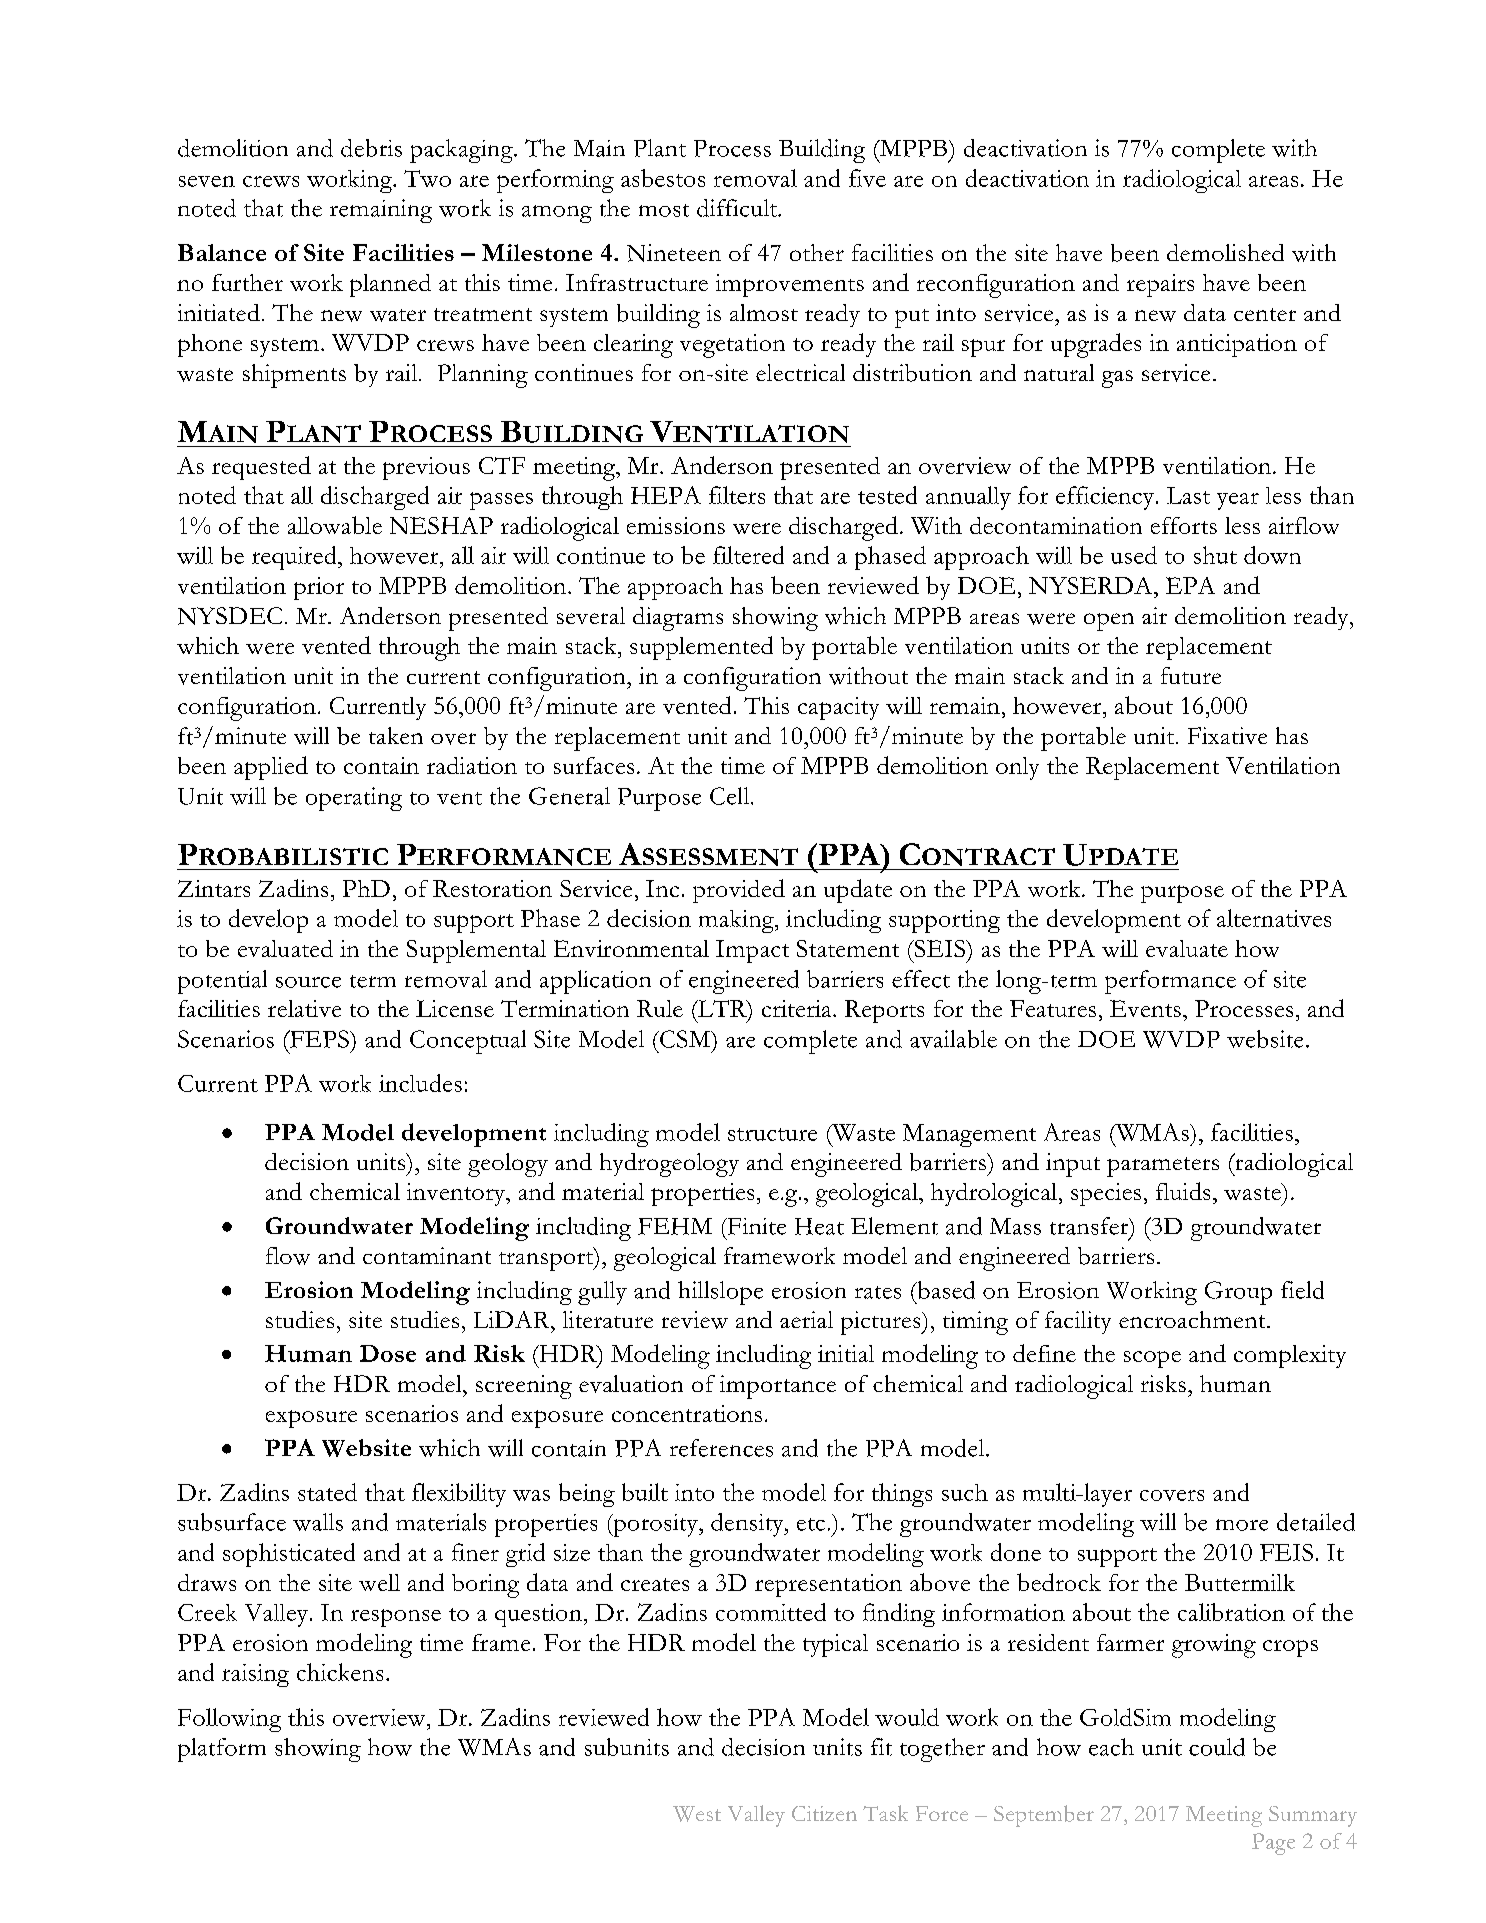 The image size is (1486, 1923). I want to click on difficult, so click(738, 208).
